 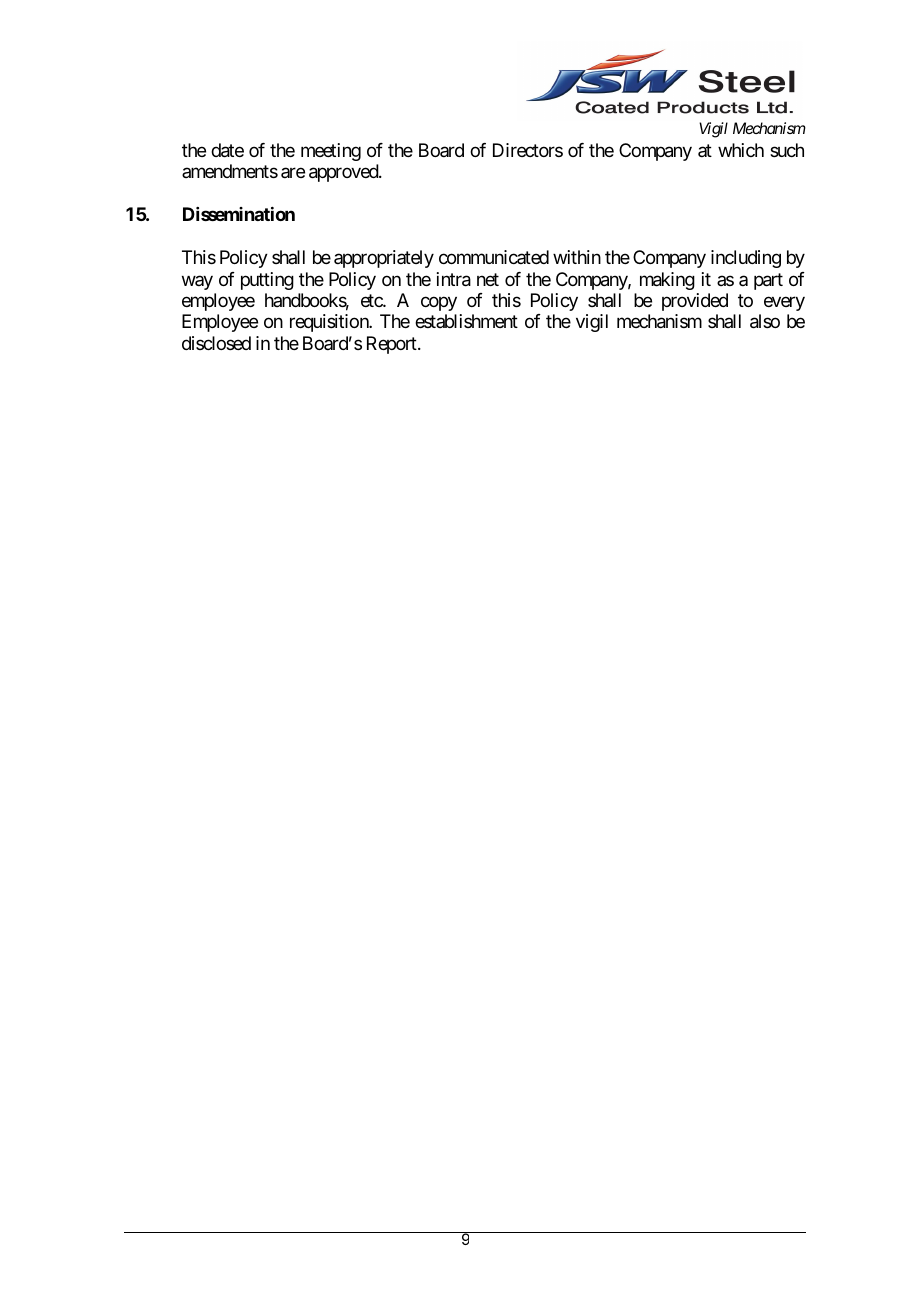 What do you see at coordinates (741, 150) in the screenshot?
I see `which` at bounding box center [741, 150].
